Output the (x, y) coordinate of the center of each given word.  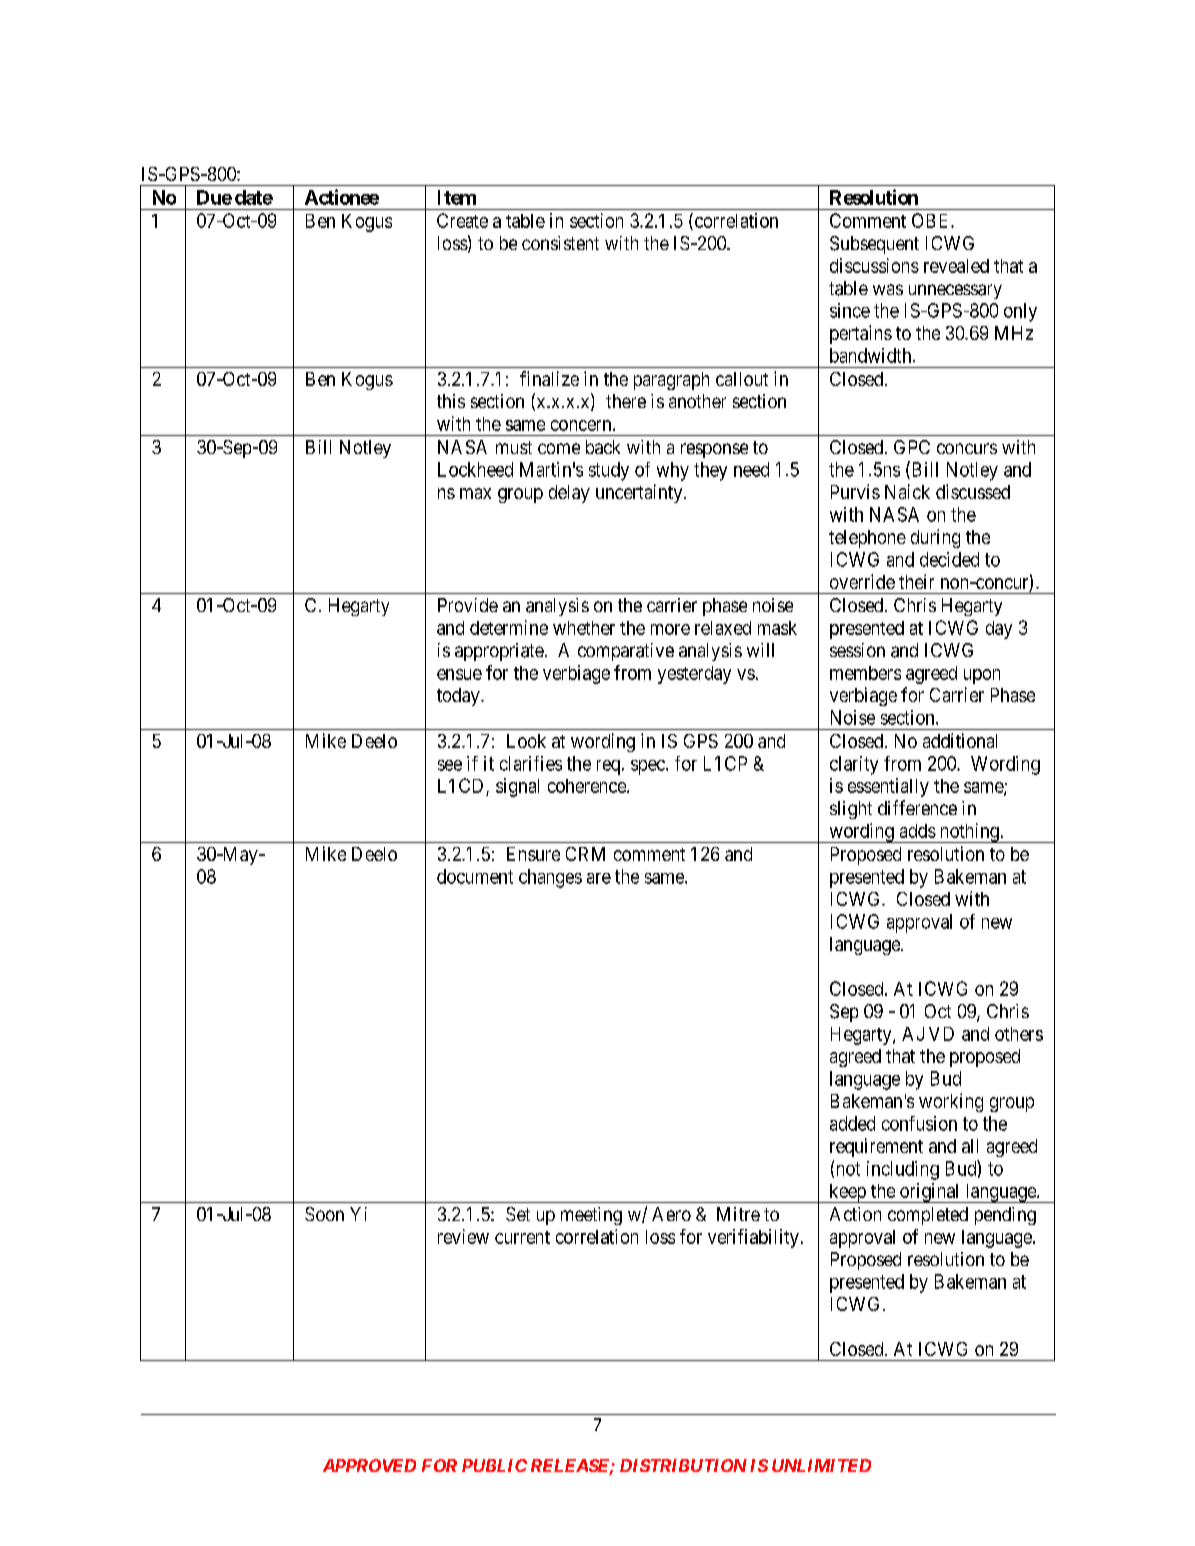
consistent (560, 243)
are (599, 878)
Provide (468, 605)
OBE (932, 220)
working (951, 1102)
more (670, 629)
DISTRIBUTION (683, 1465)
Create (462, 220)
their (916, 581)
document (475, 876)
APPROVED (369, 1465)
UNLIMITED (821, 1465)
